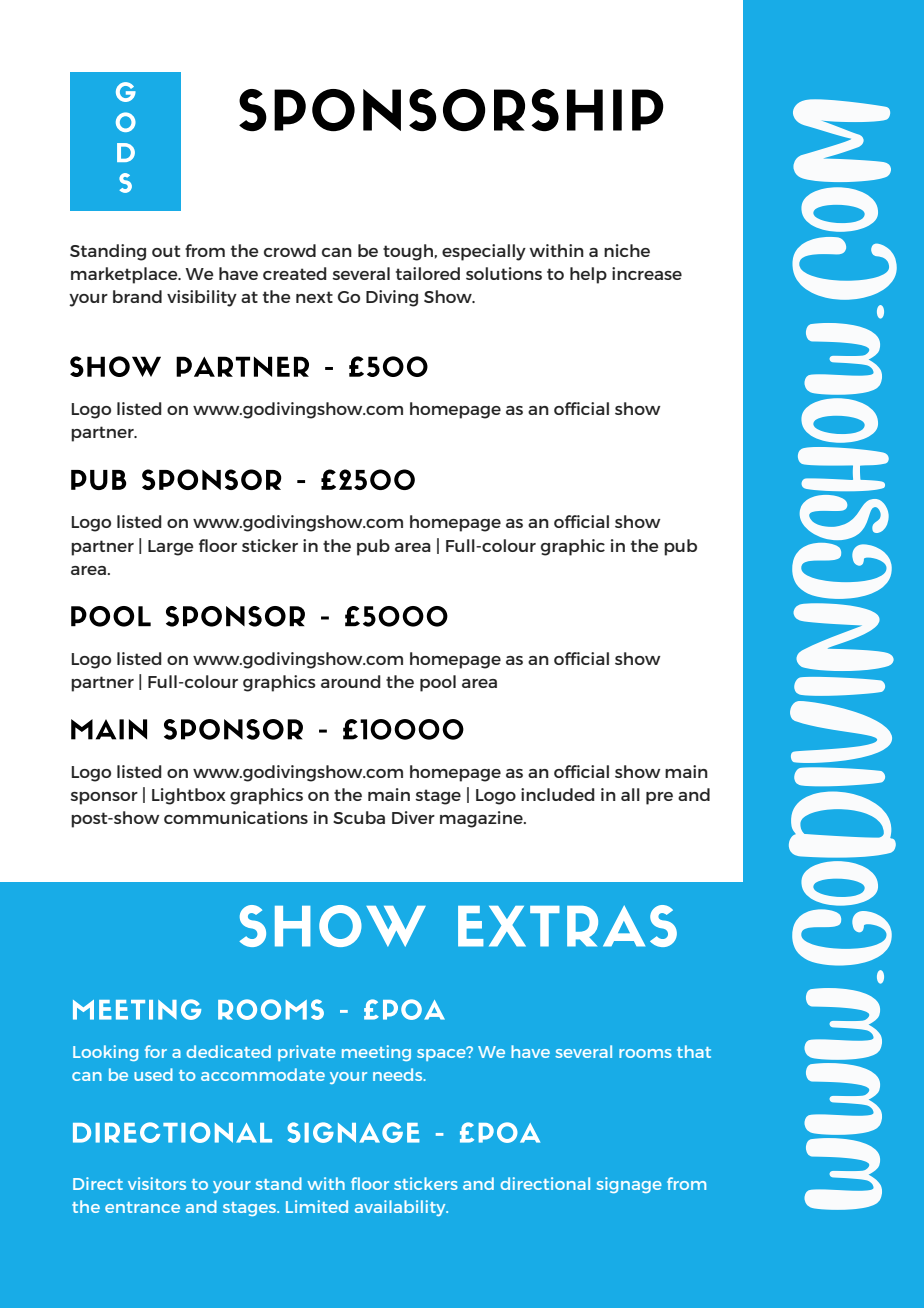 This page has height=1308, width=924. What do you see at coordinates (694, 1051) in the page?
I see `that` at bounding box center [694, 1051].
